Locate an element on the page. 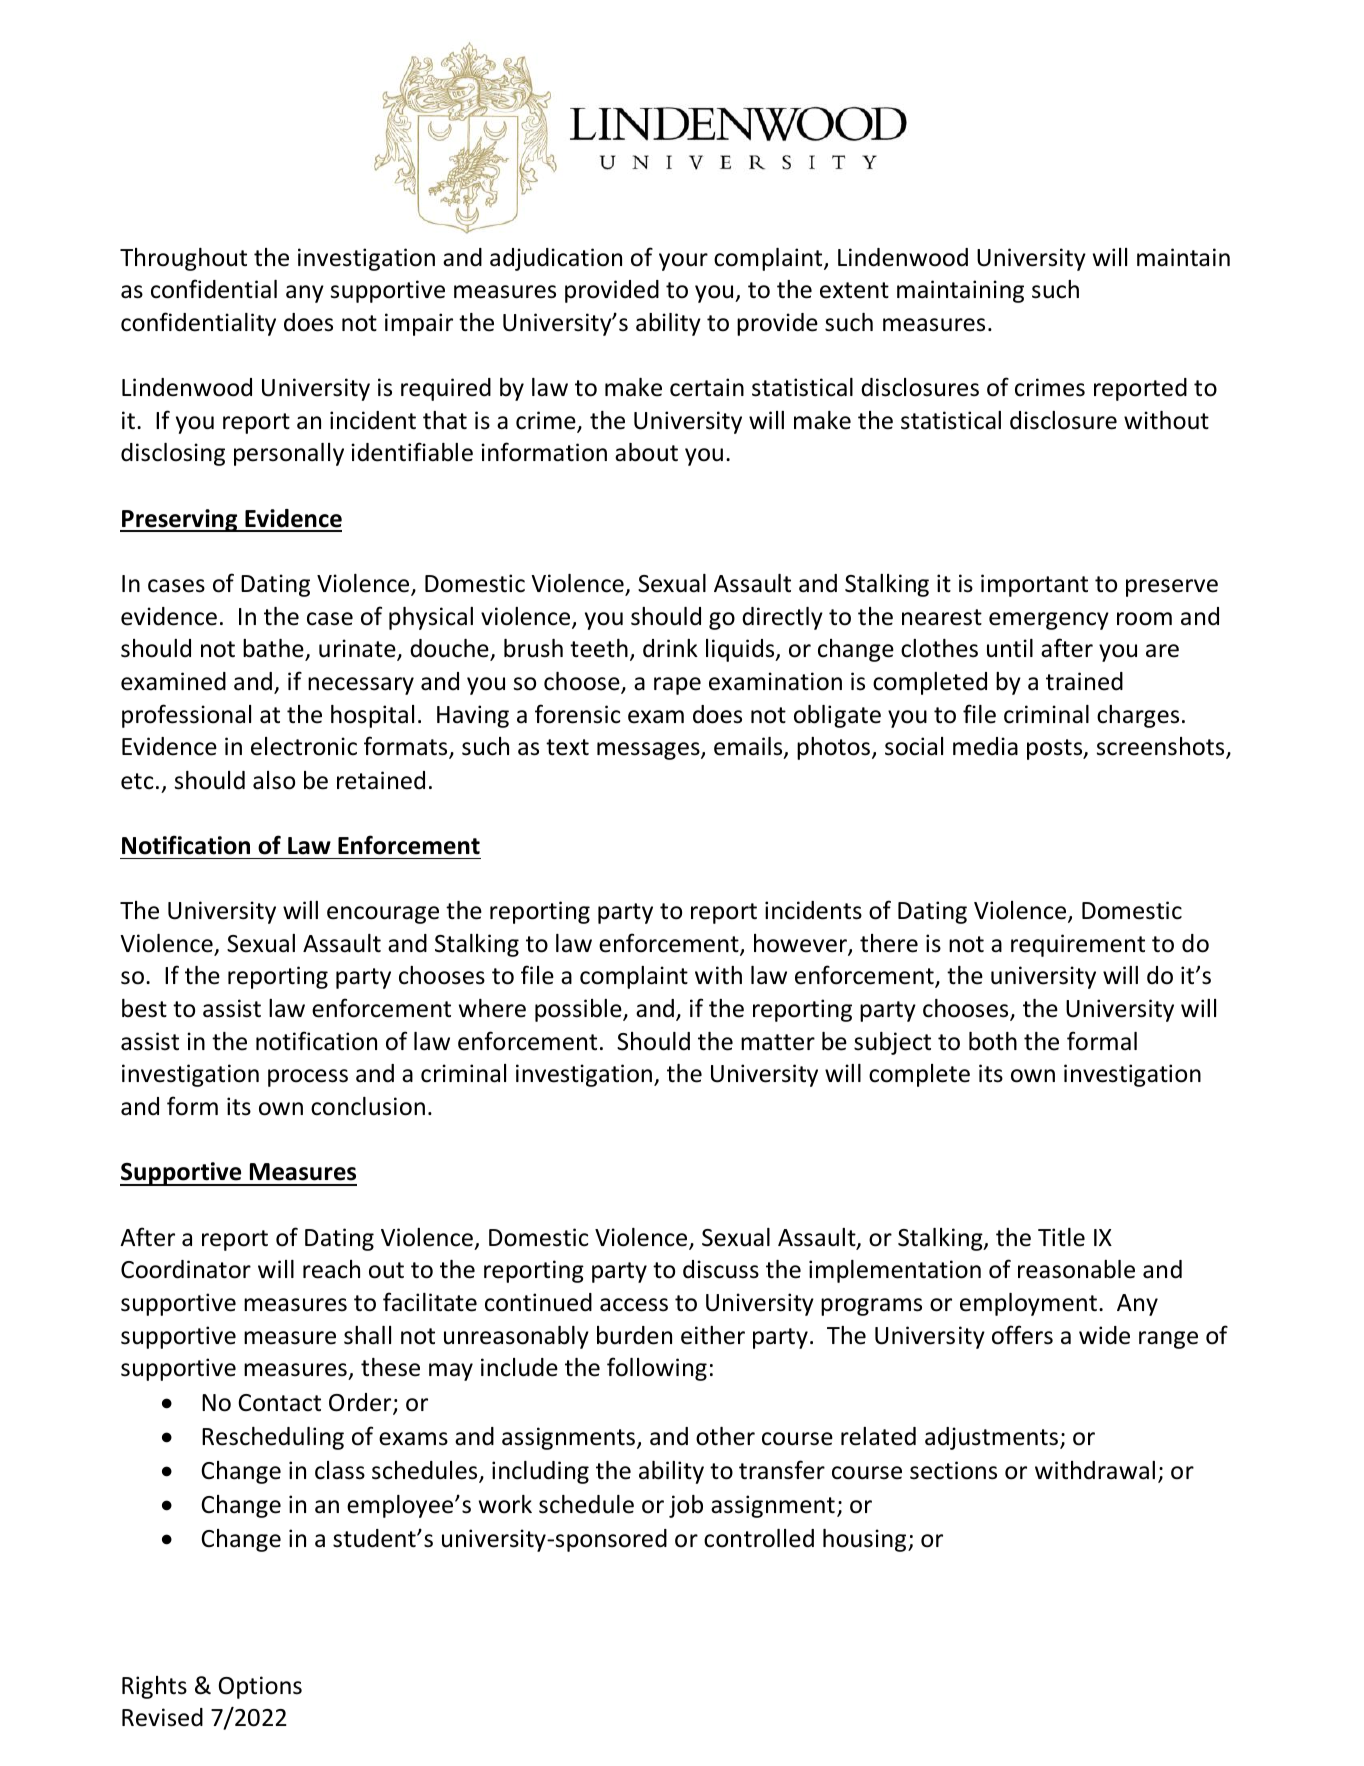 The height and width of the page is (1766, 1364). Throughout is located at coordinates (183, 259).
